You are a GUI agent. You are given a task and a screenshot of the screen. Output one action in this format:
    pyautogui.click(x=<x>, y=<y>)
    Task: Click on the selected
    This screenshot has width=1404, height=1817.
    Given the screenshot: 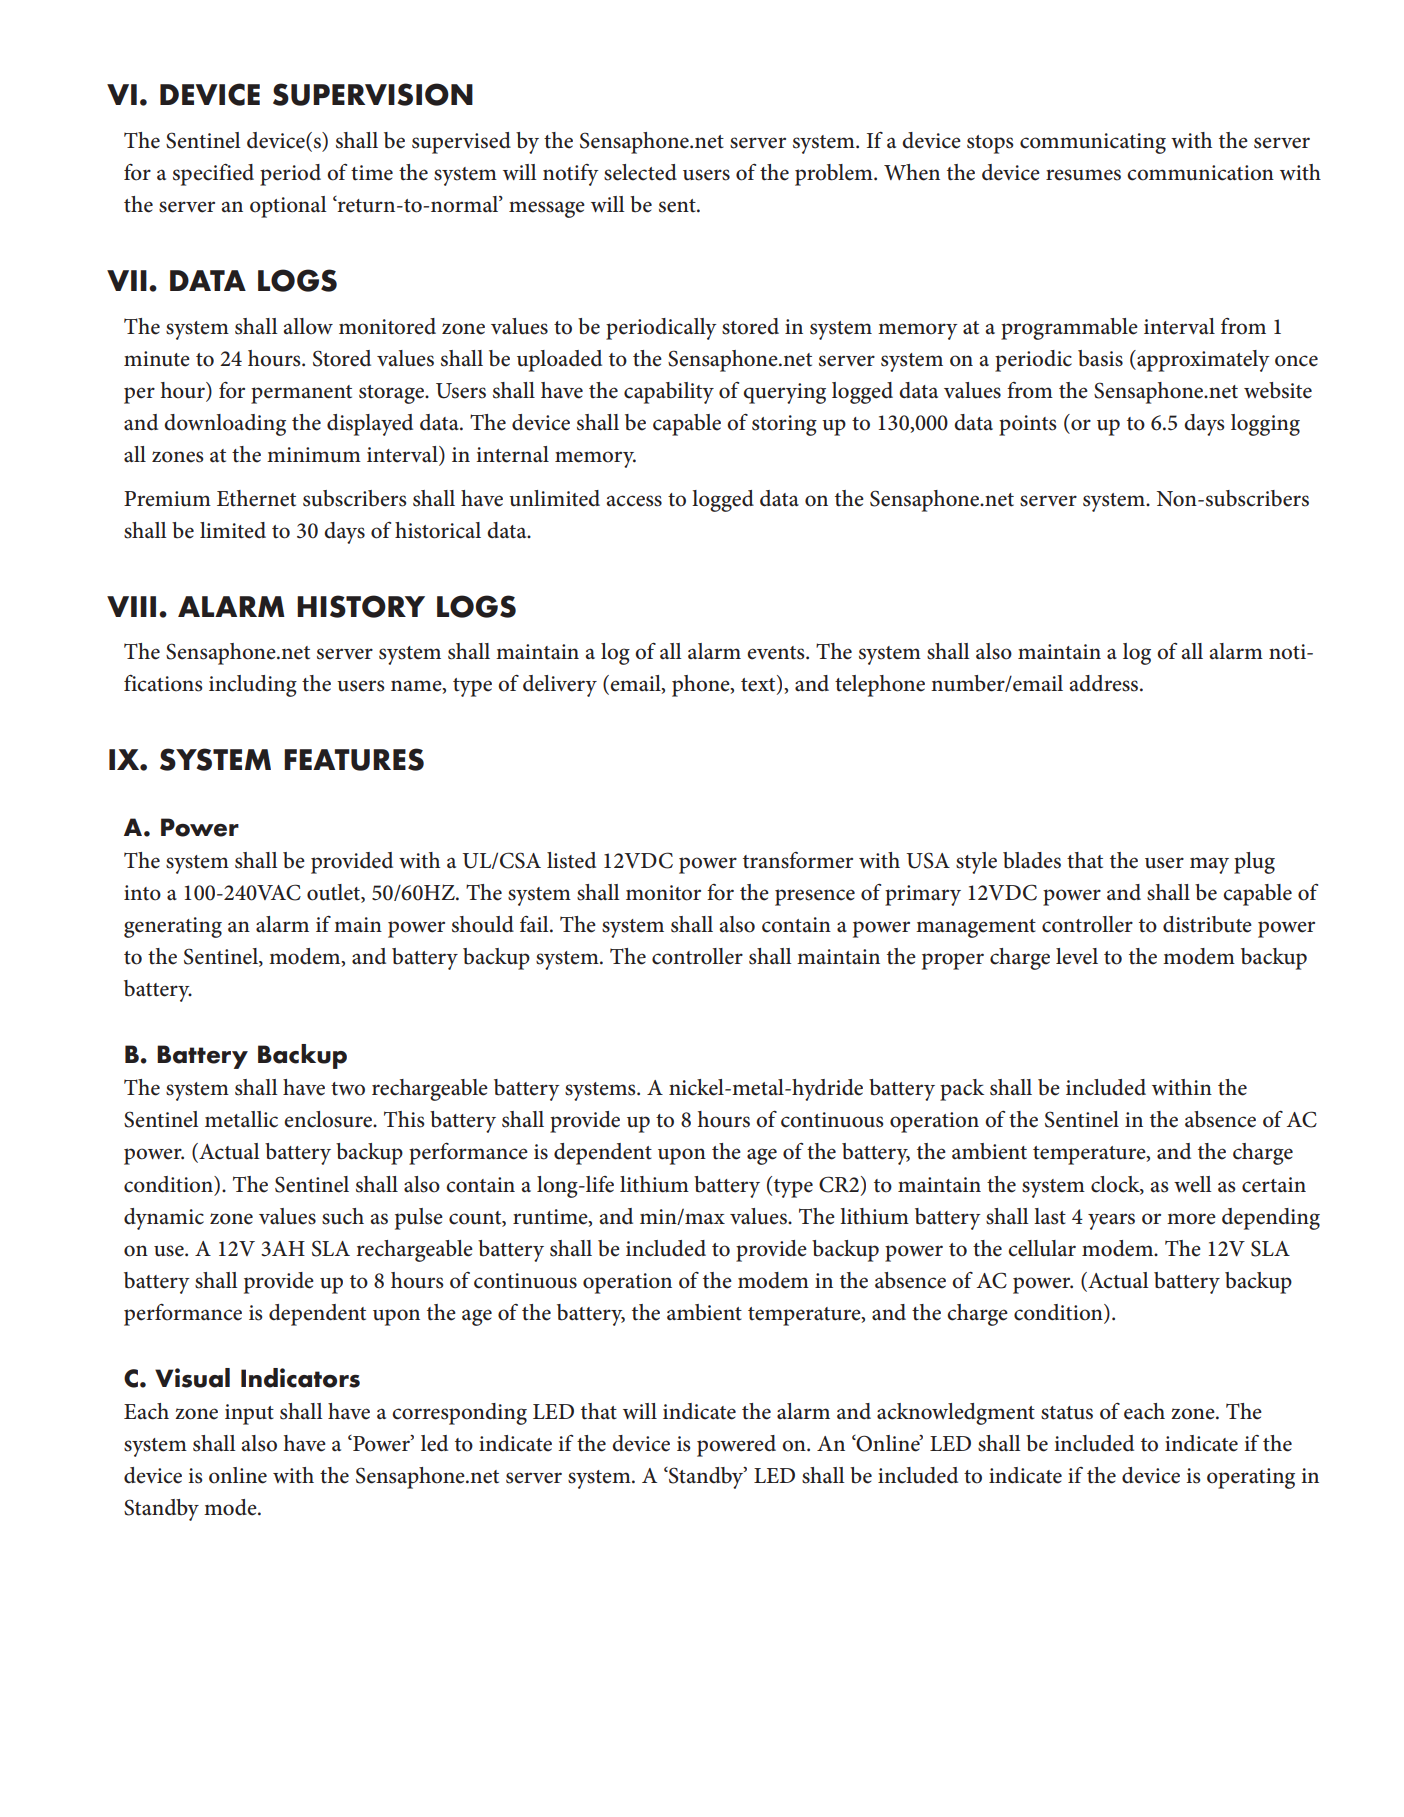 What is the action you would take?
    pyautogui.click(x=640, y=172)
